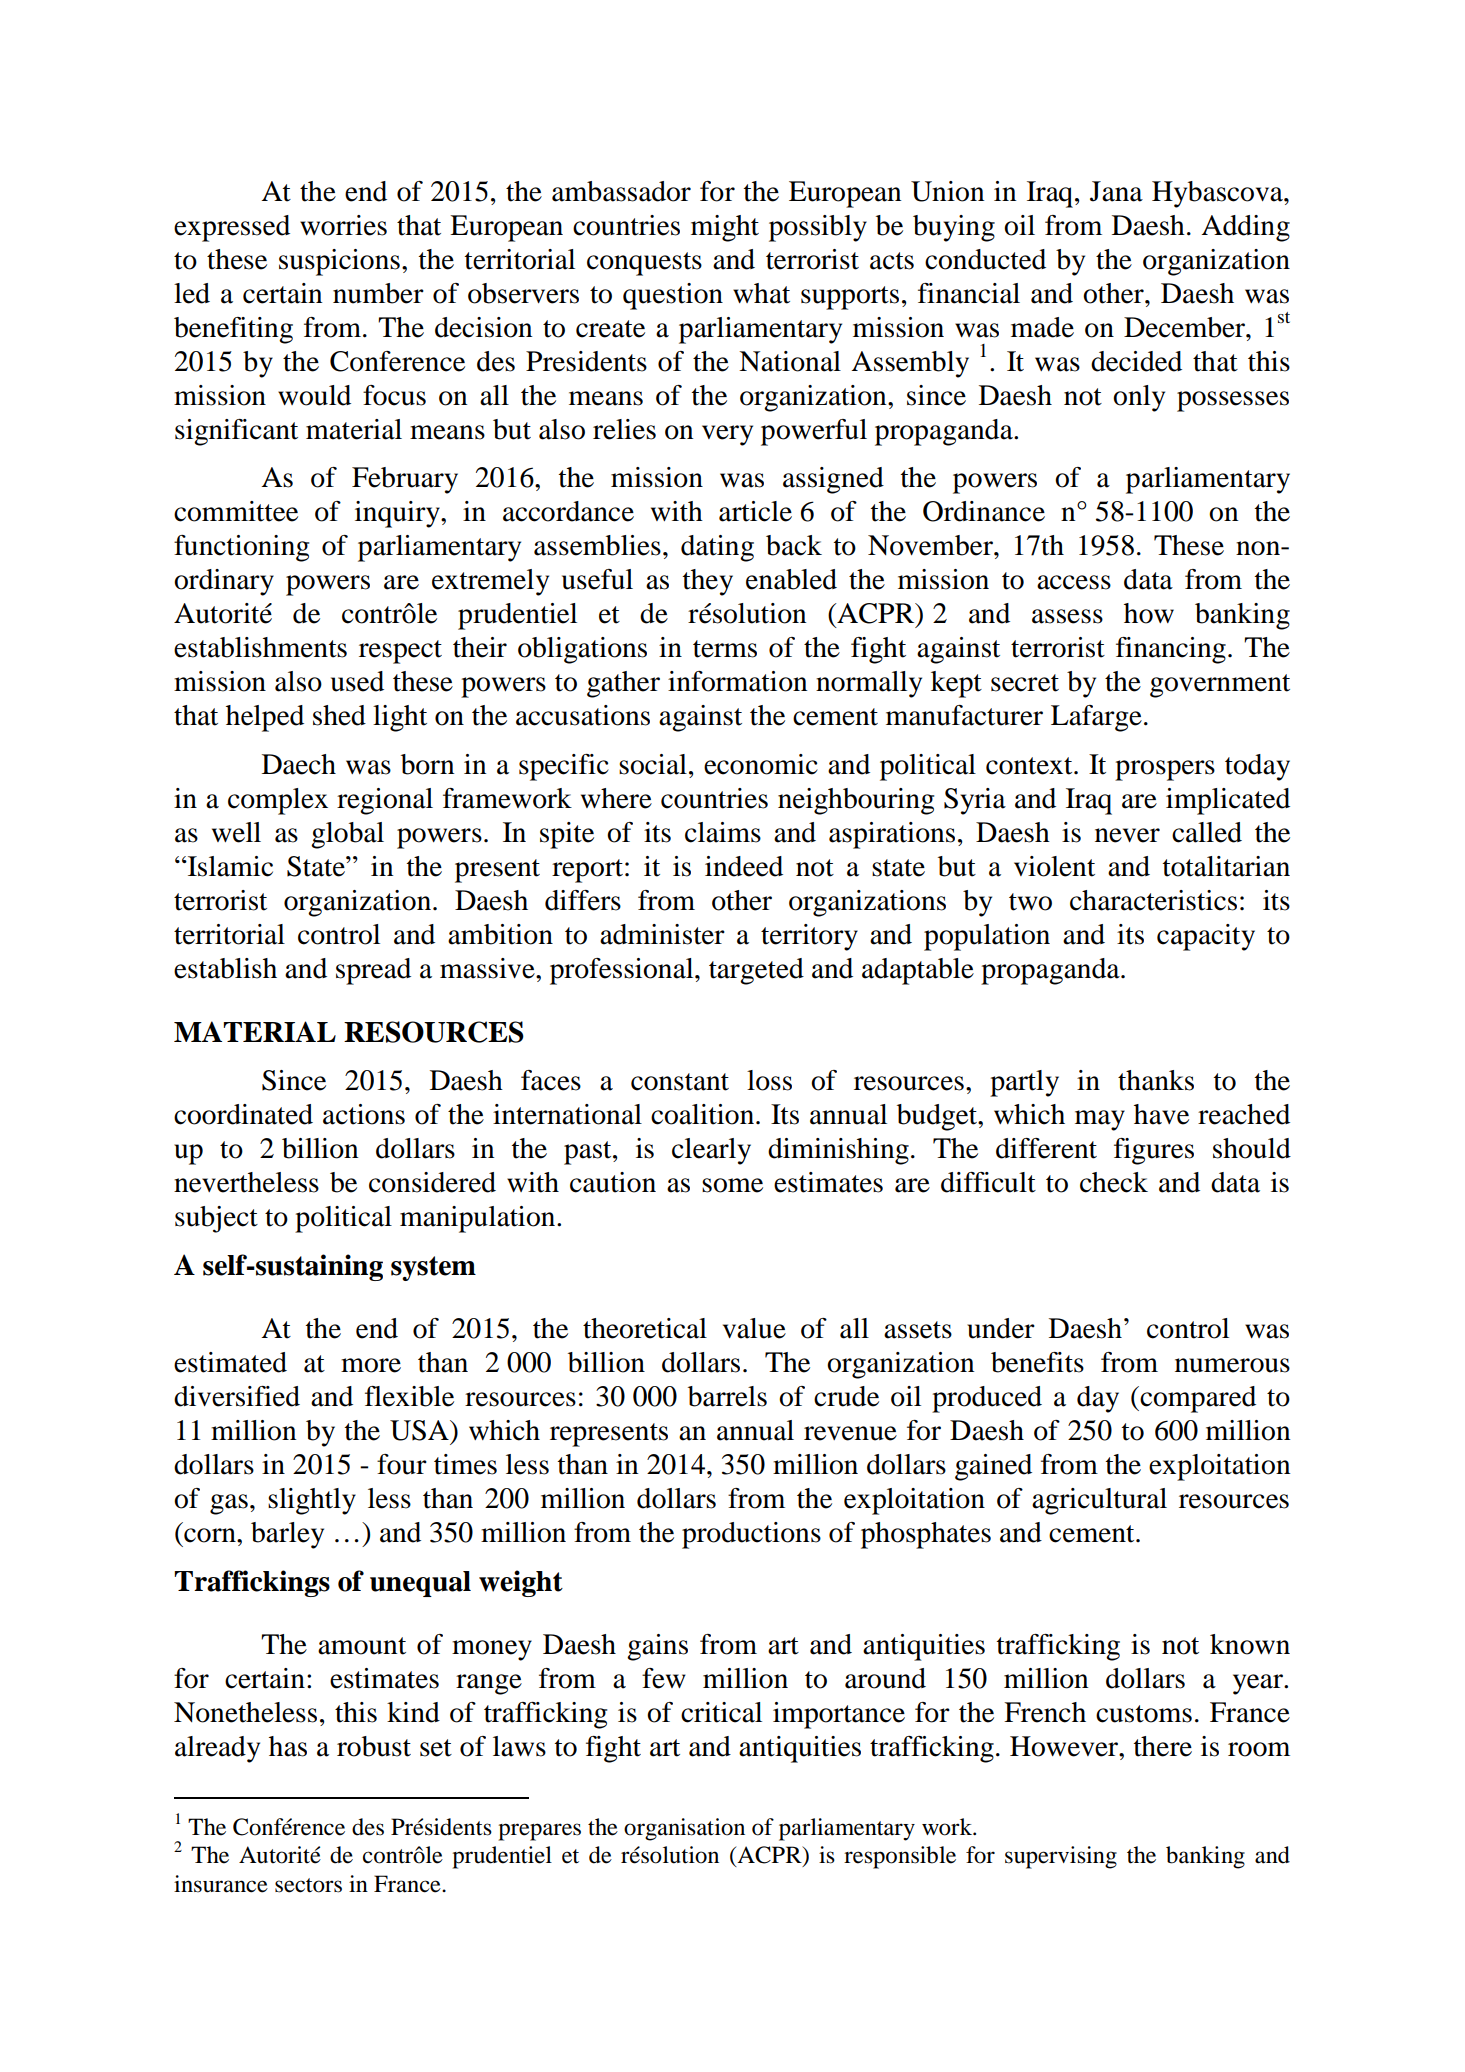  Describe the element at coordinates (769, 1080) in the screenshot. I see `loss` at that location.
